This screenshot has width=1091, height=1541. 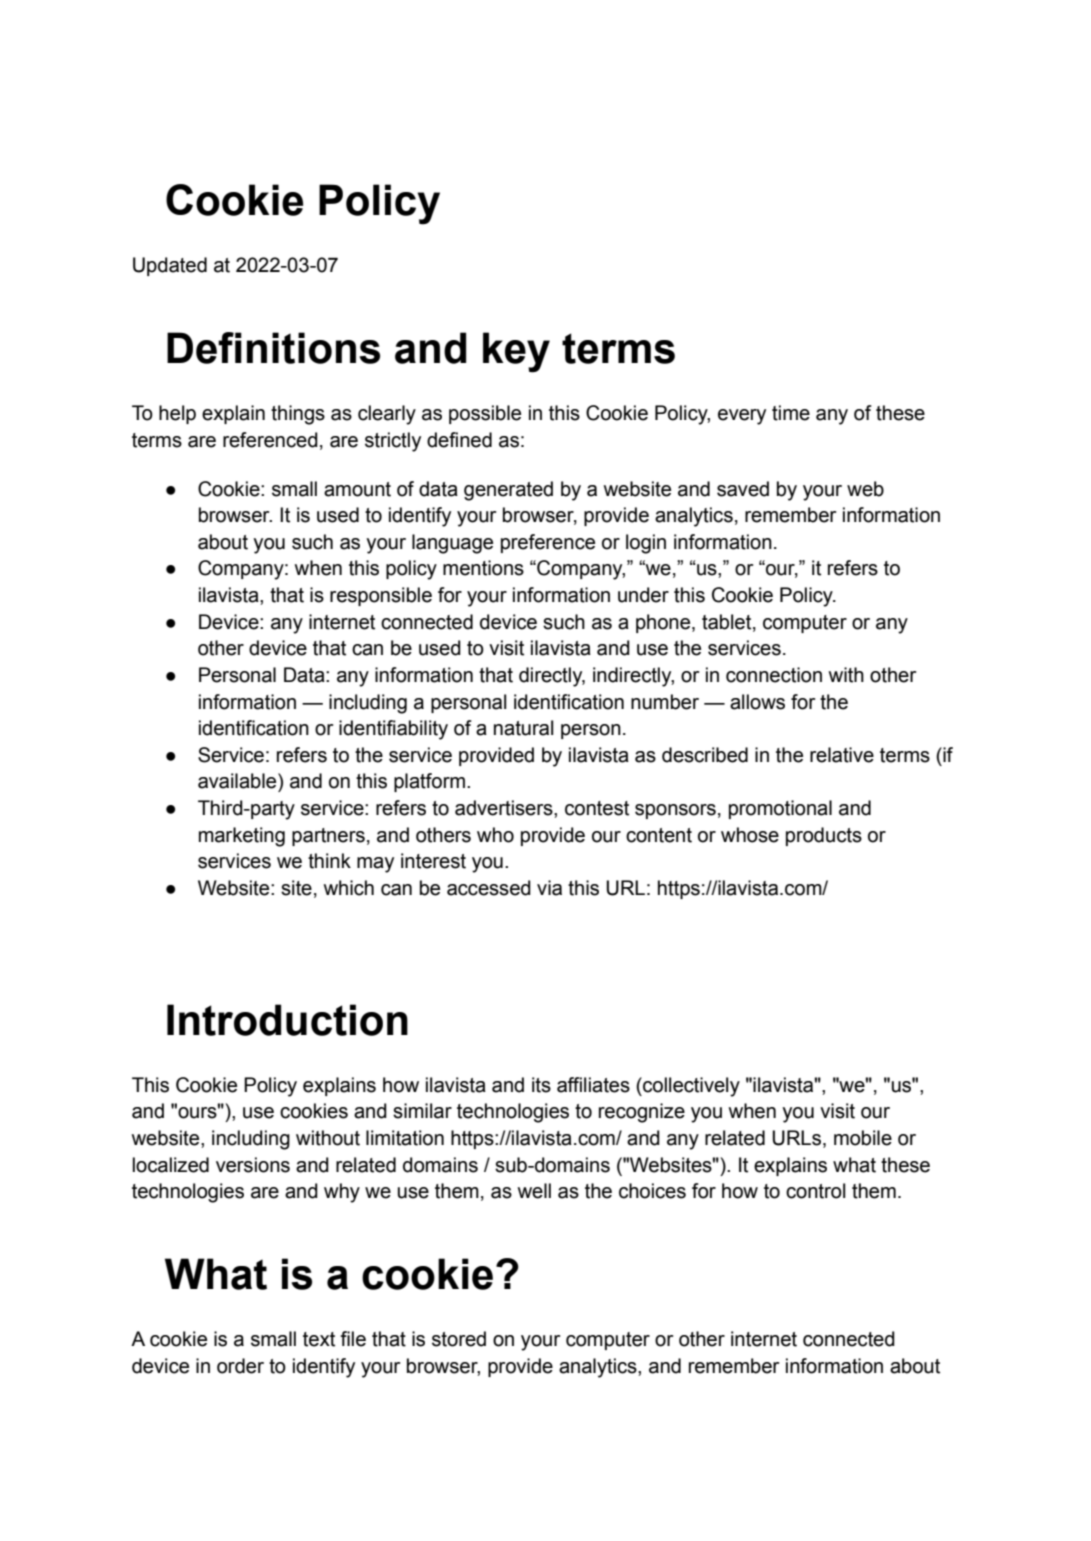 I want to click on order, so click(x=240, y=1366).
